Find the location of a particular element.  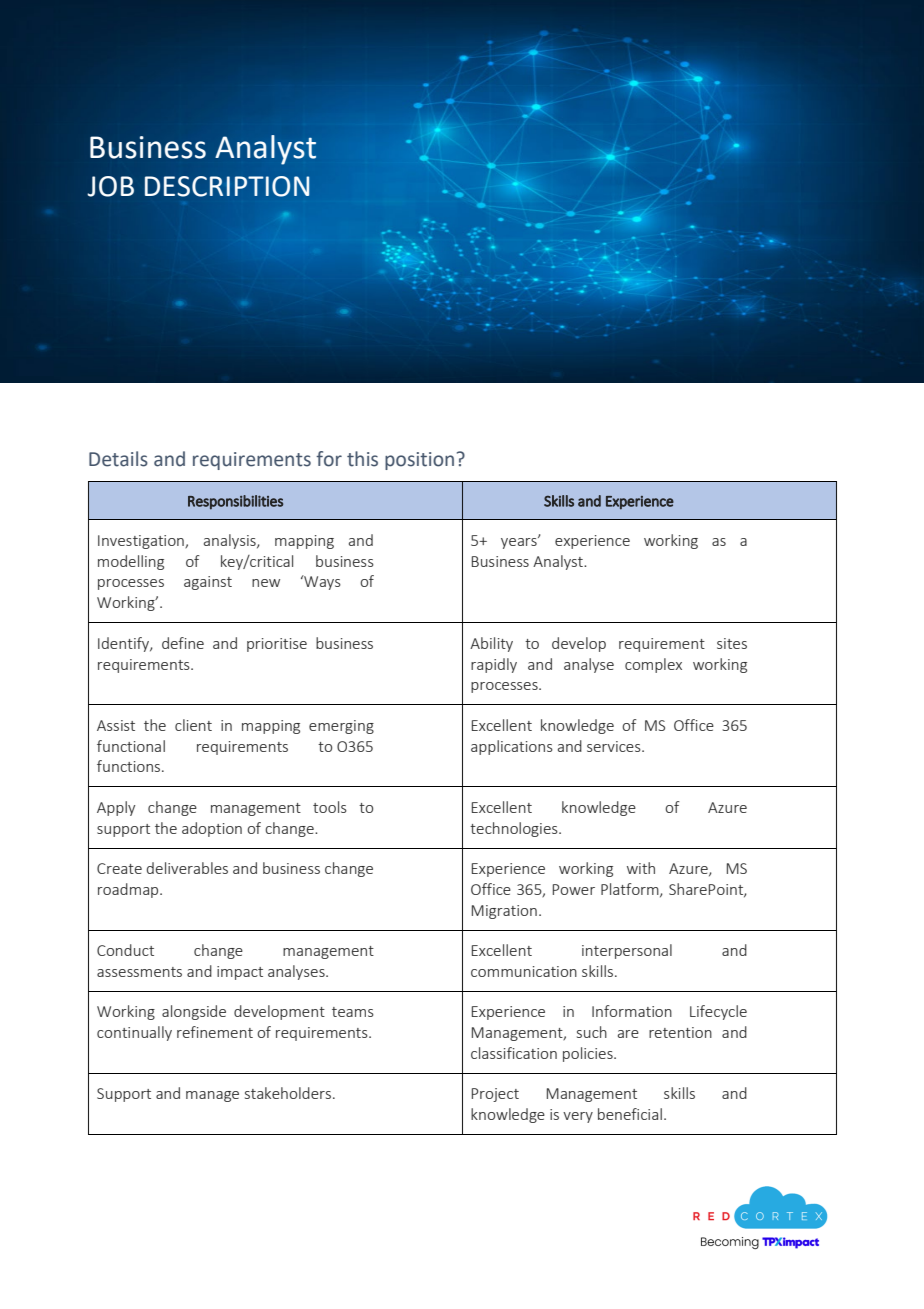

JOB is located at coordinates (110, 186).
